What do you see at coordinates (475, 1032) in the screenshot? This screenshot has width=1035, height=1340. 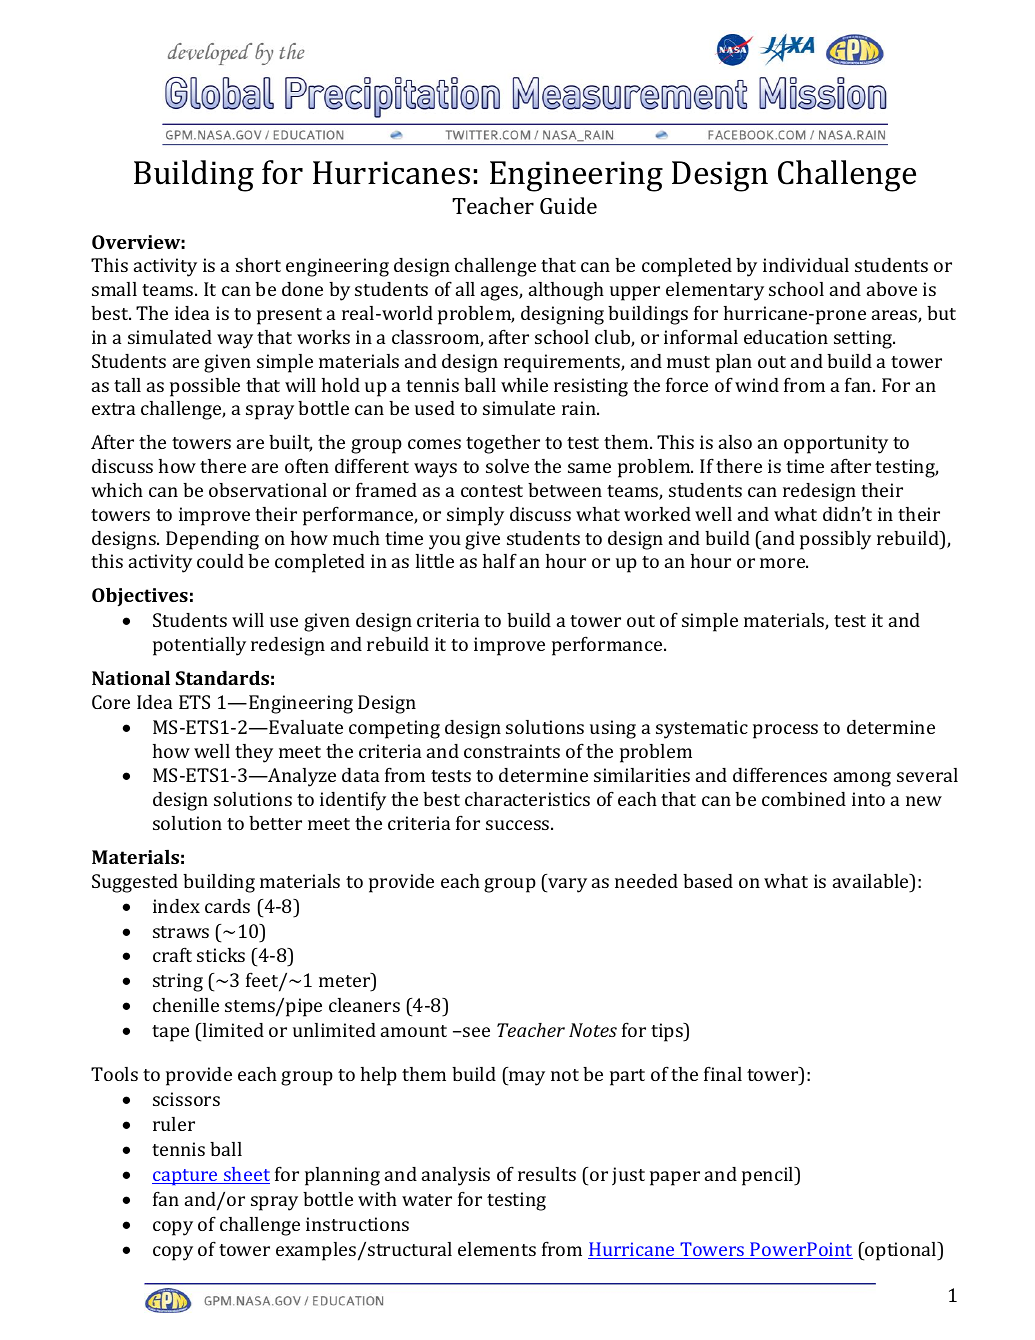 I see `see` at bounding box center [475, 1032].
